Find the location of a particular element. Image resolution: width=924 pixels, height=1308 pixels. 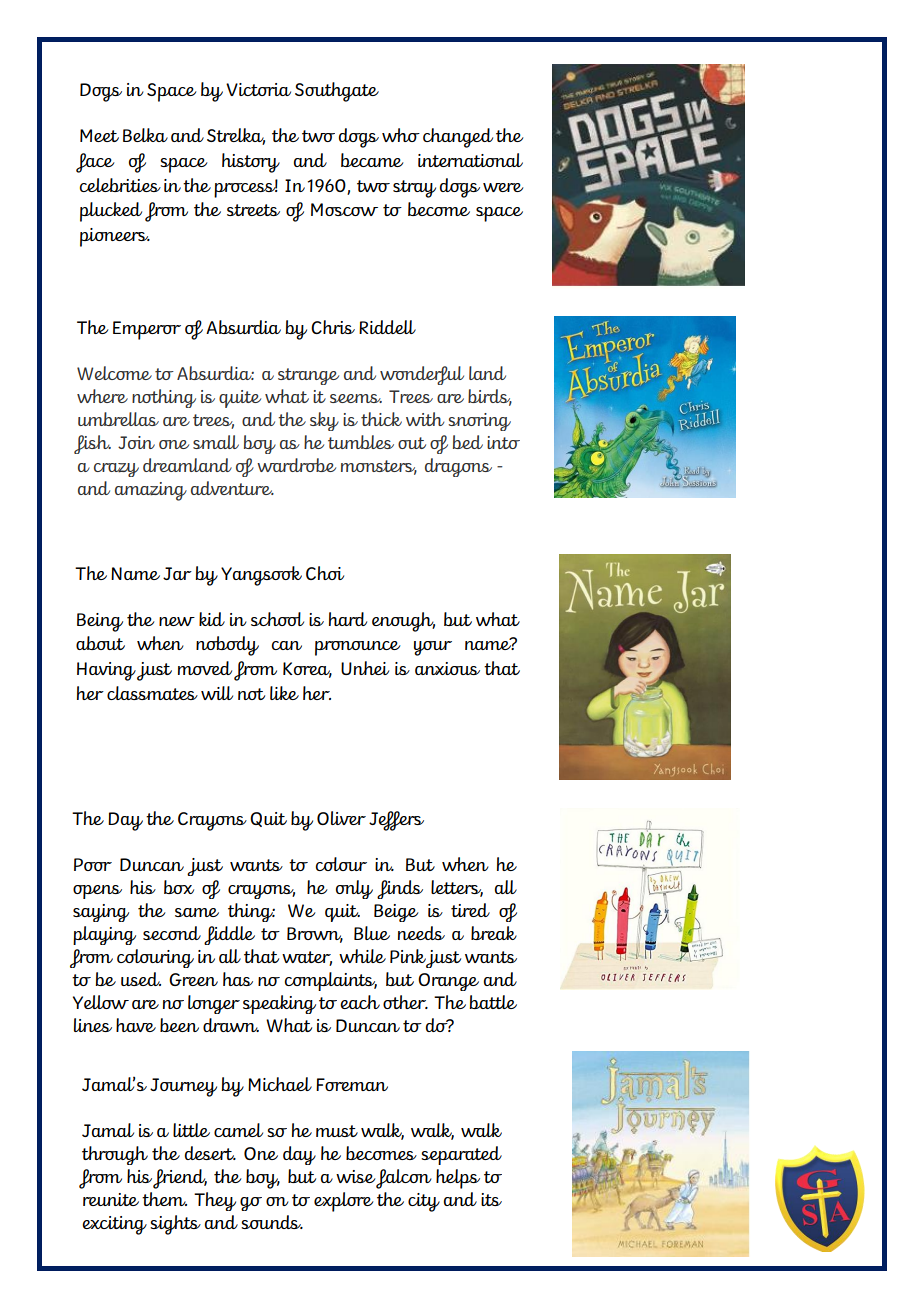

Belka is located at coordinates (145, 135).
